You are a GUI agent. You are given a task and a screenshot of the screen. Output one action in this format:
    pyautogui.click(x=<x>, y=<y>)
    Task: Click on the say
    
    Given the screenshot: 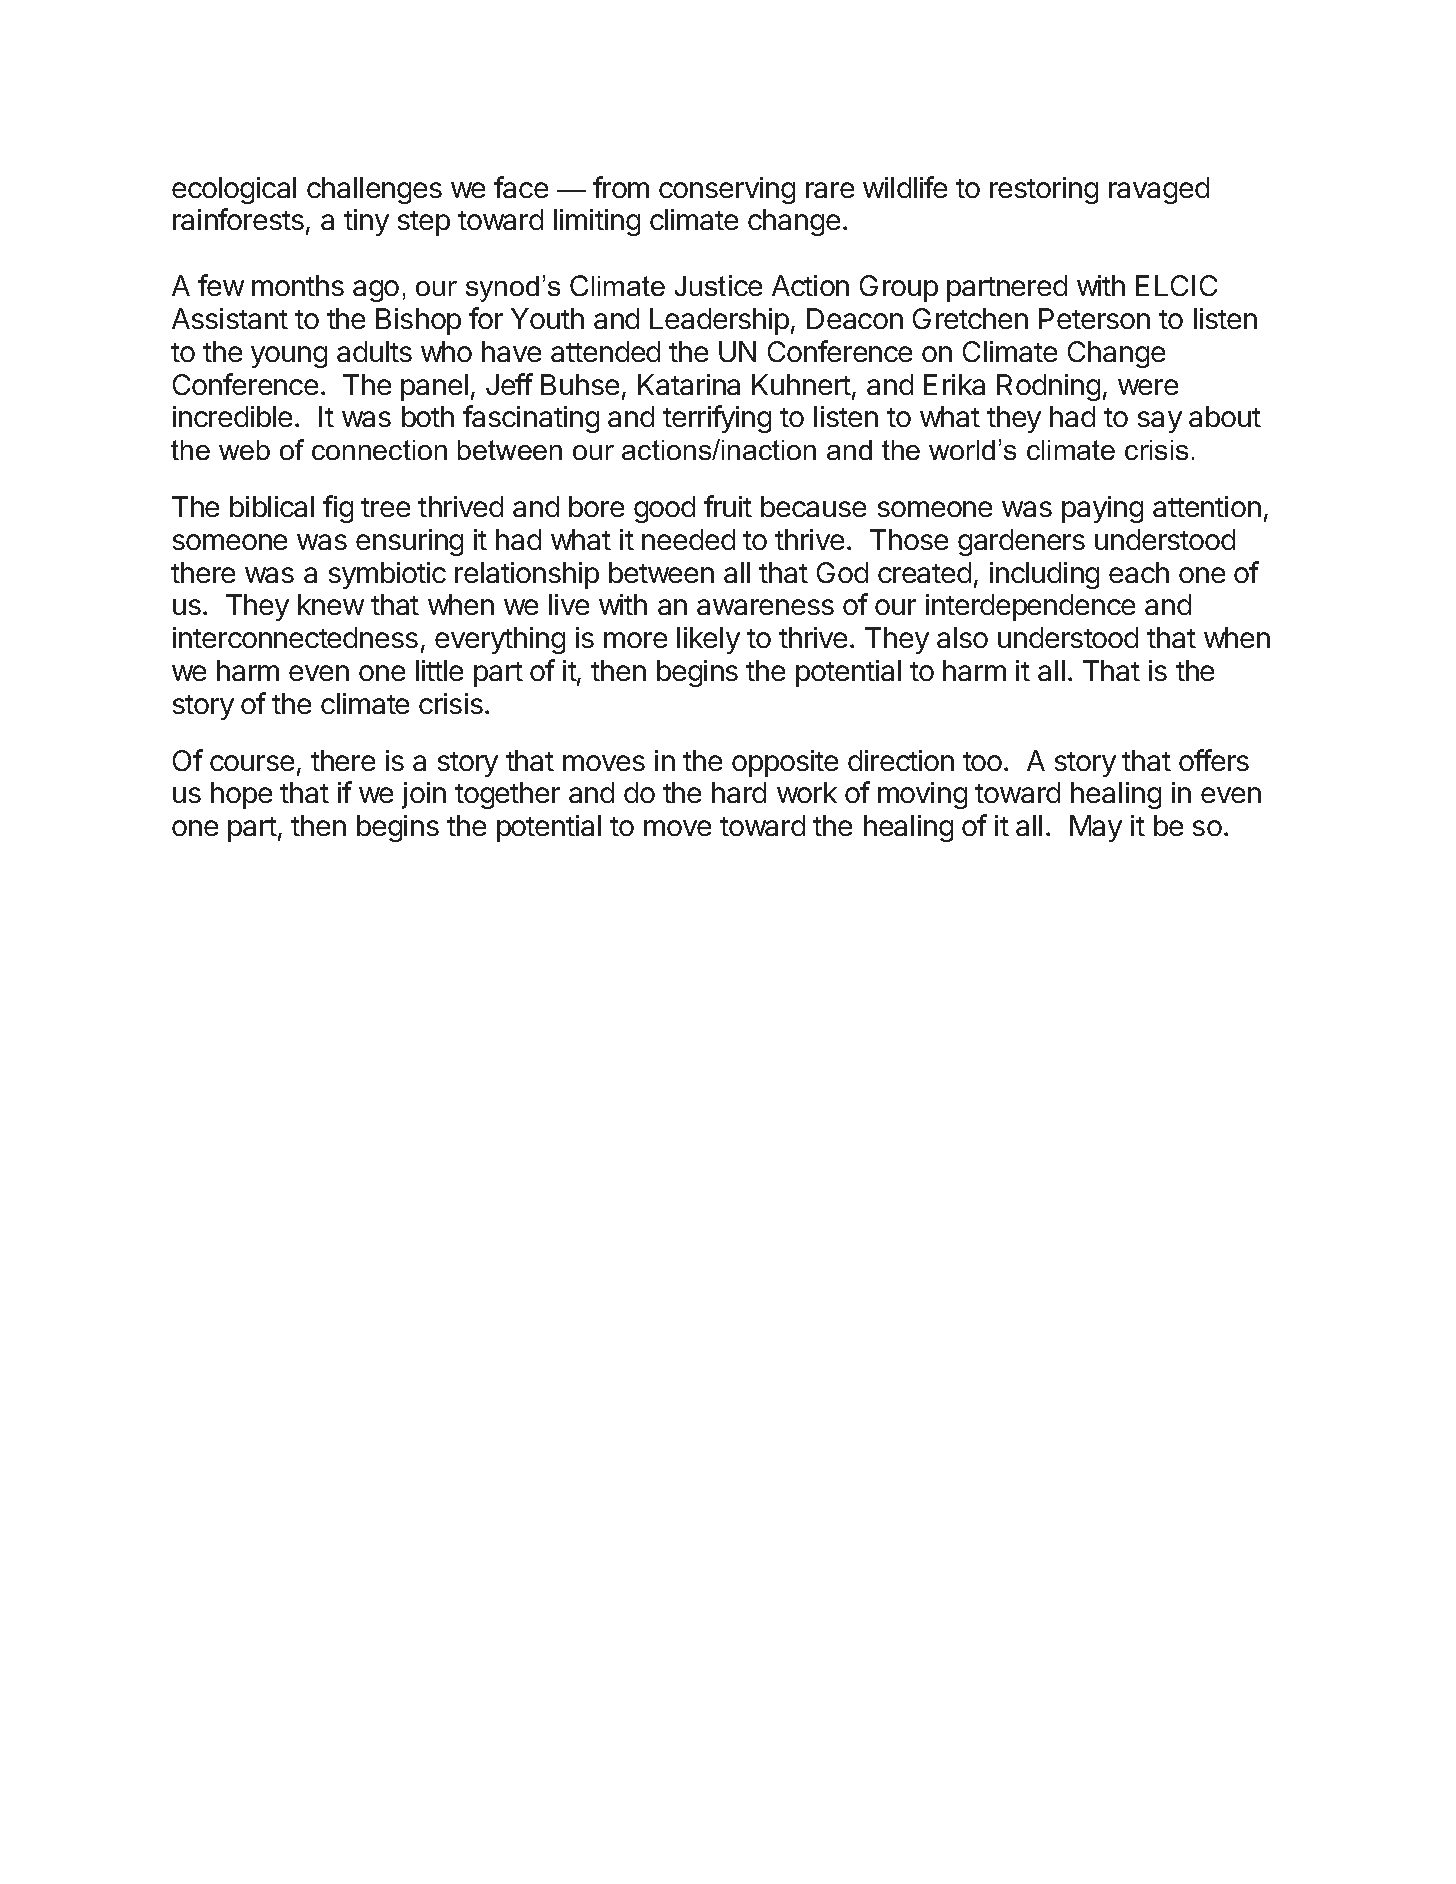 What is the action you would take?
    pyautogui.click(x=1160, y=422)
